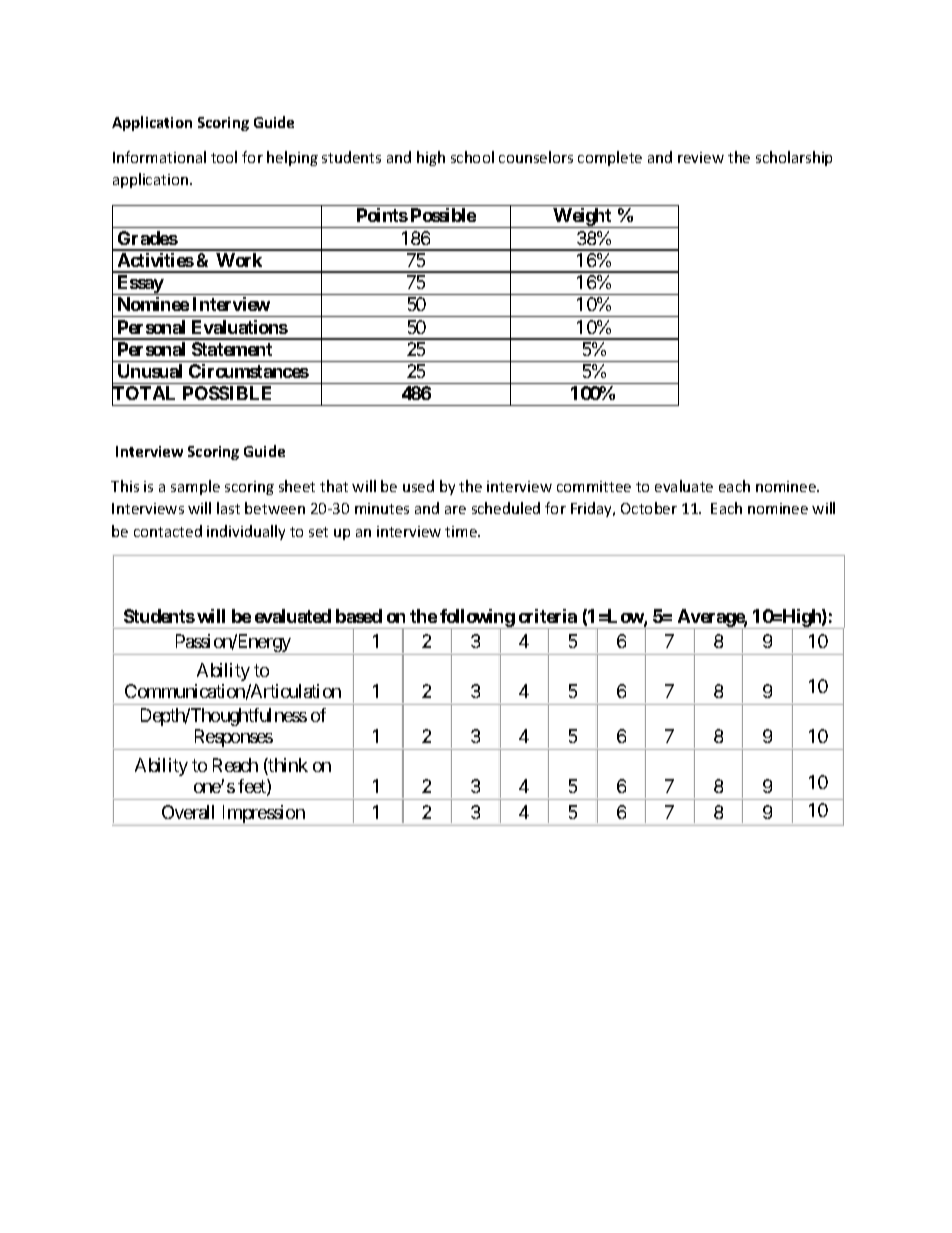  What do you see at coordinates (287, 766) in the screenshot?
I see `think` at bounding box center [287, 766].
